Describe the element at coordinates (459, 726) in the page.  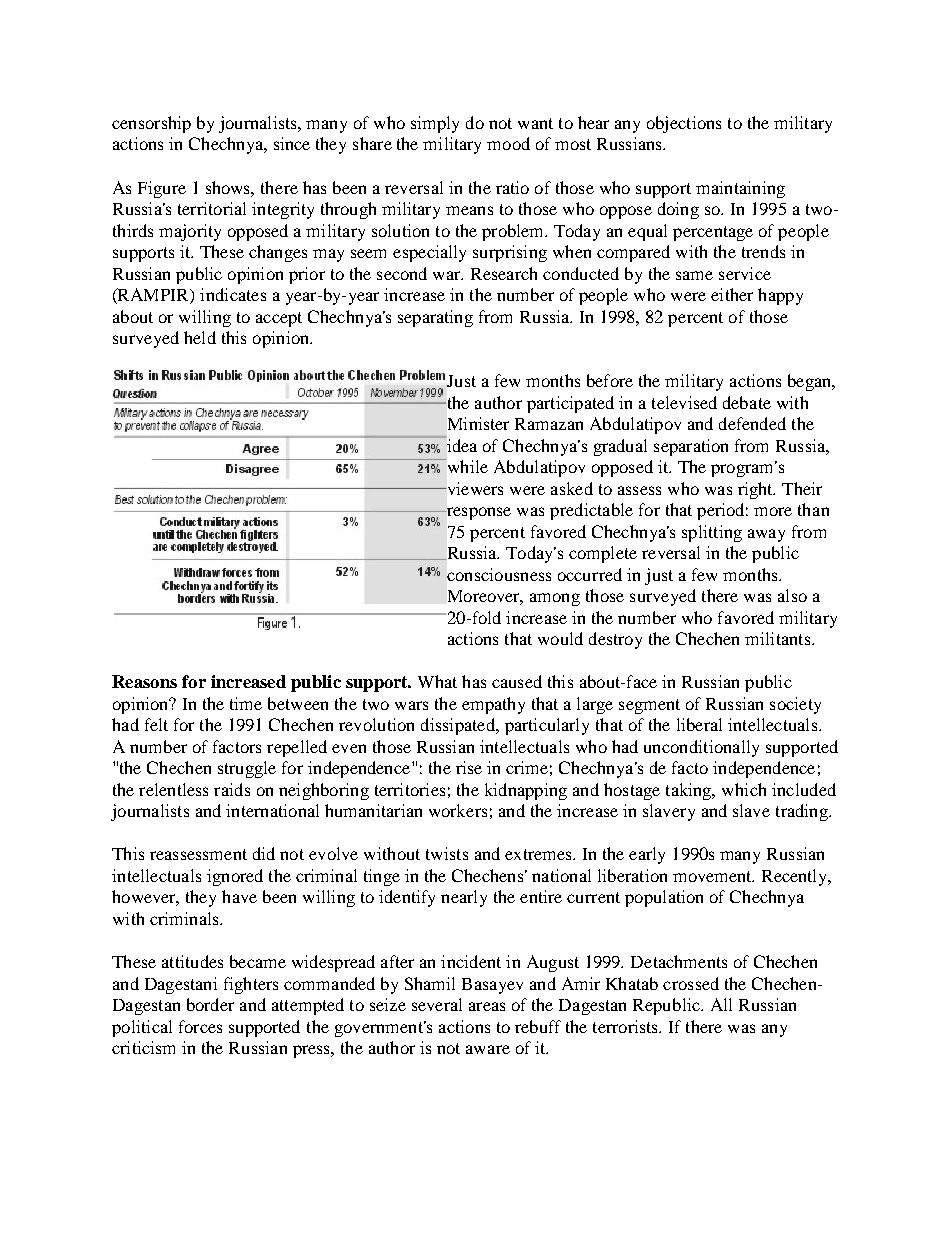
I see `dissipated` at that location.
